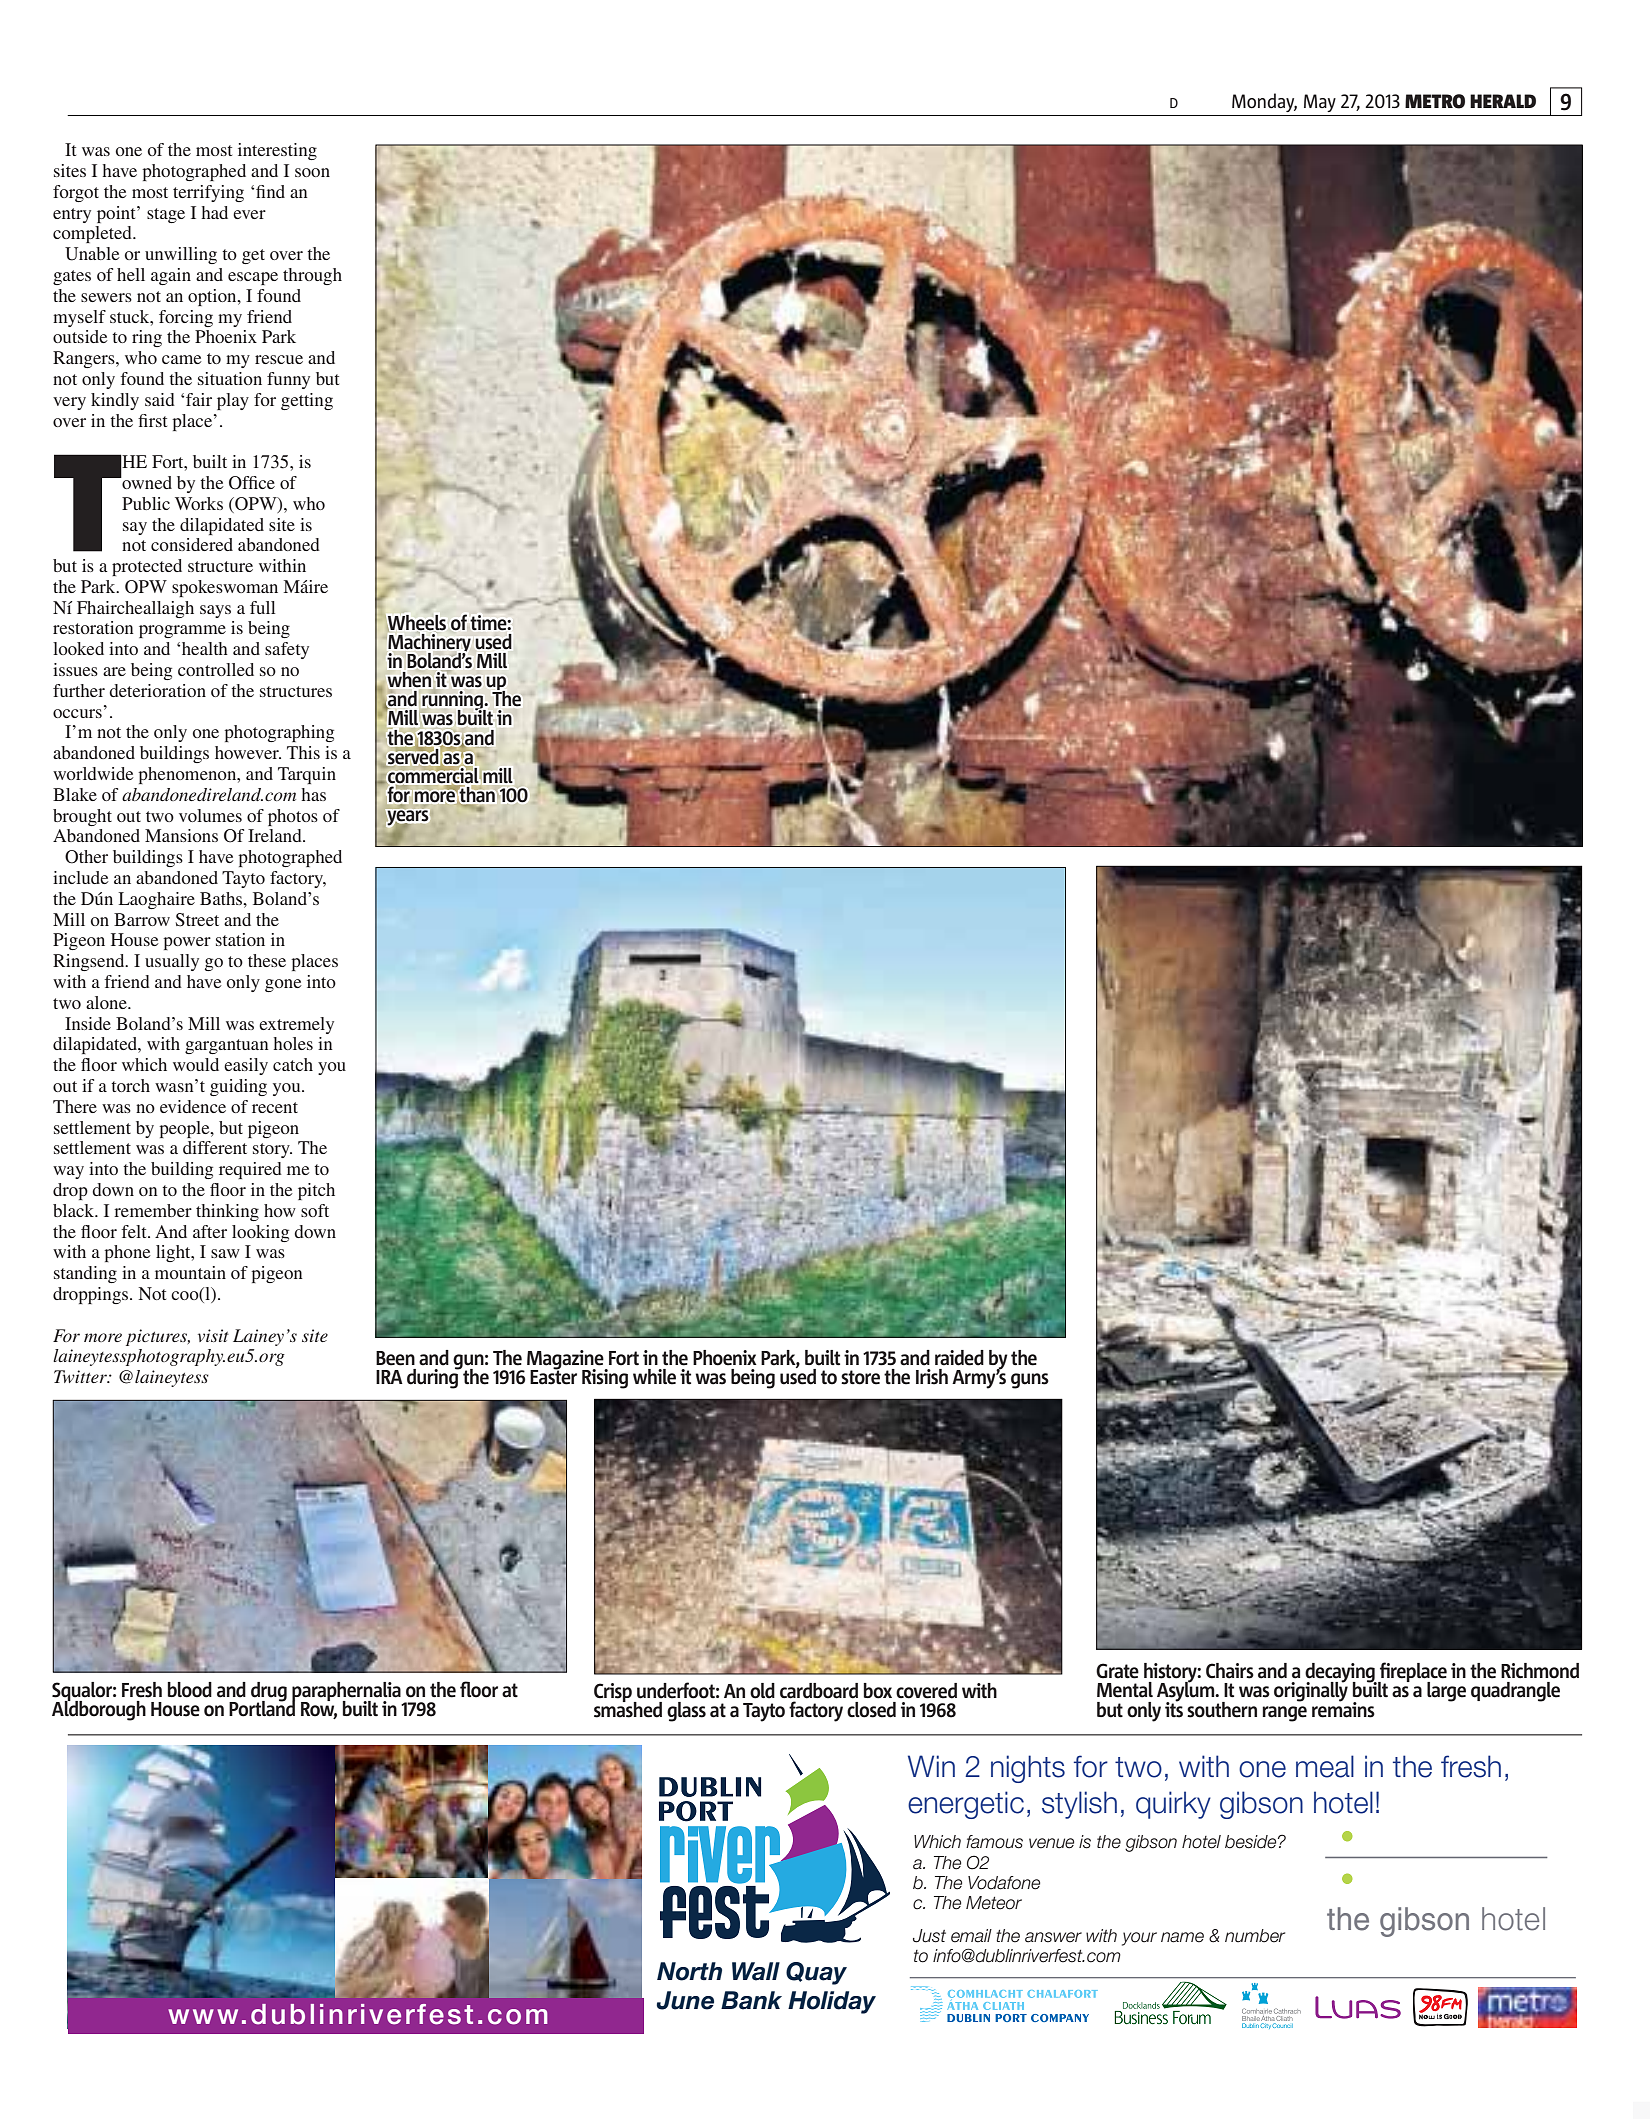 The image size is (1650, 2119). I want to click on years, so click(408, 818).
